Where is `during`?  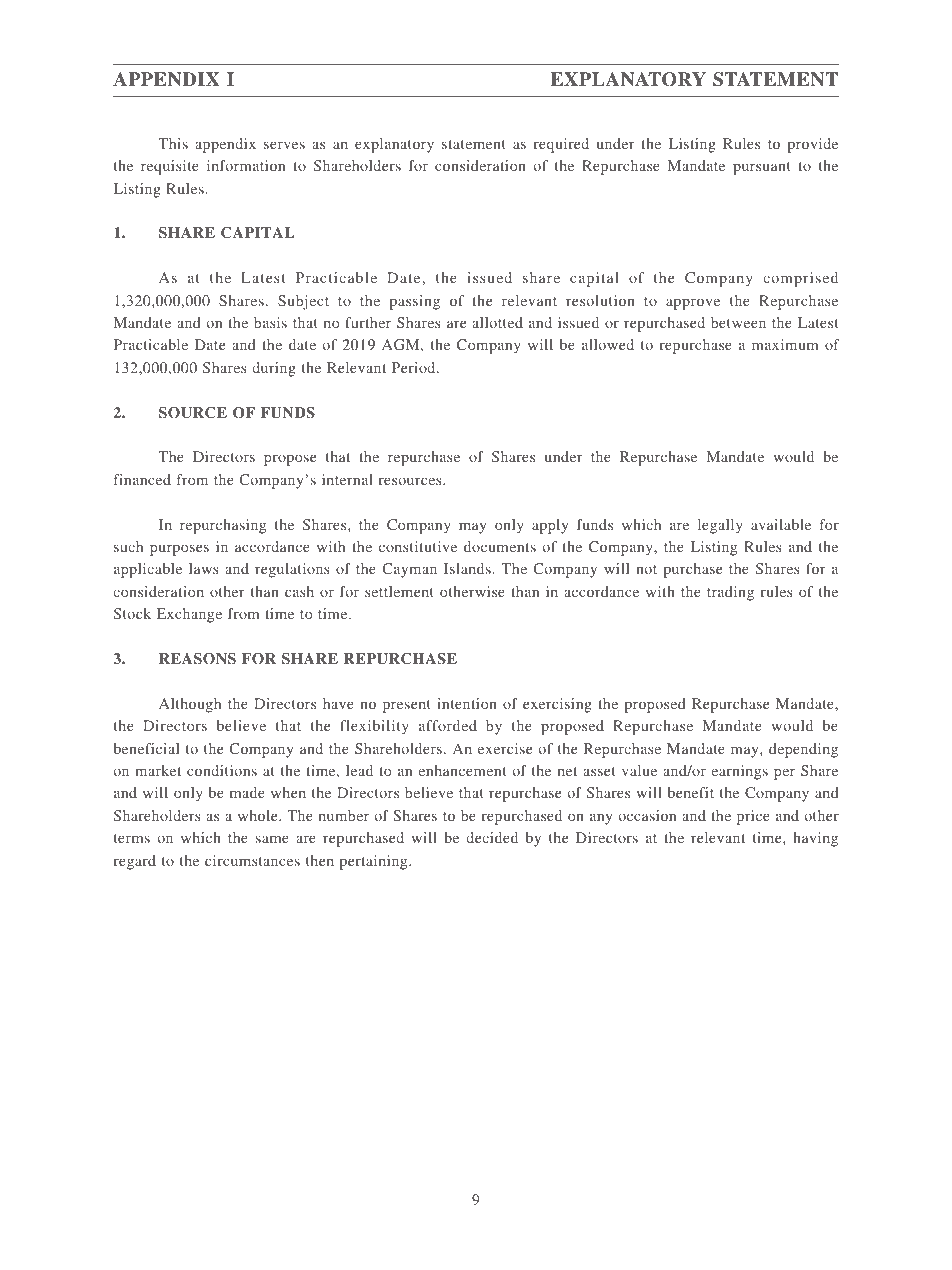 during is located at coordinates (274, 369).
